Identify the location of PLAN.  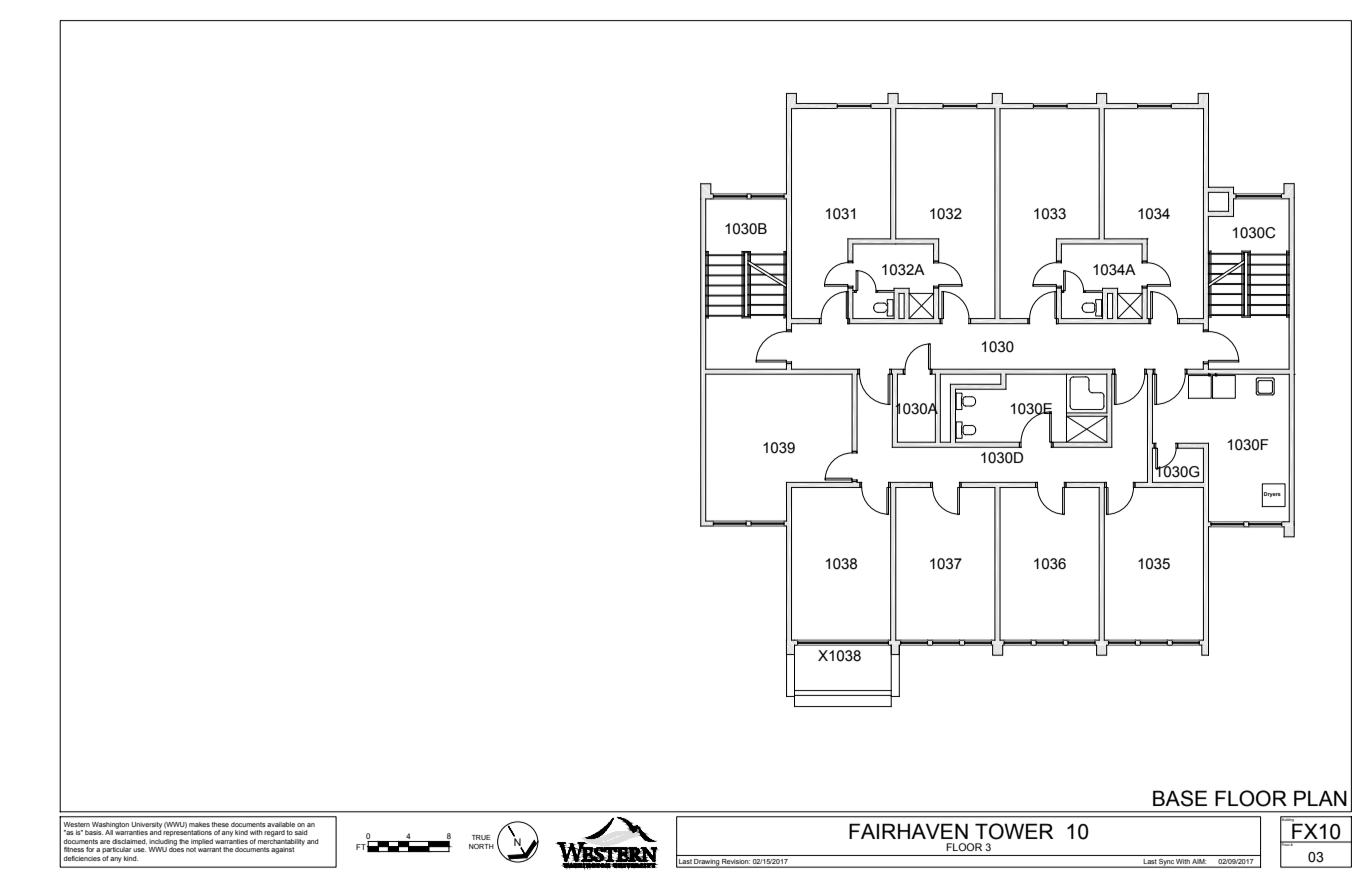
(1320, 798).
